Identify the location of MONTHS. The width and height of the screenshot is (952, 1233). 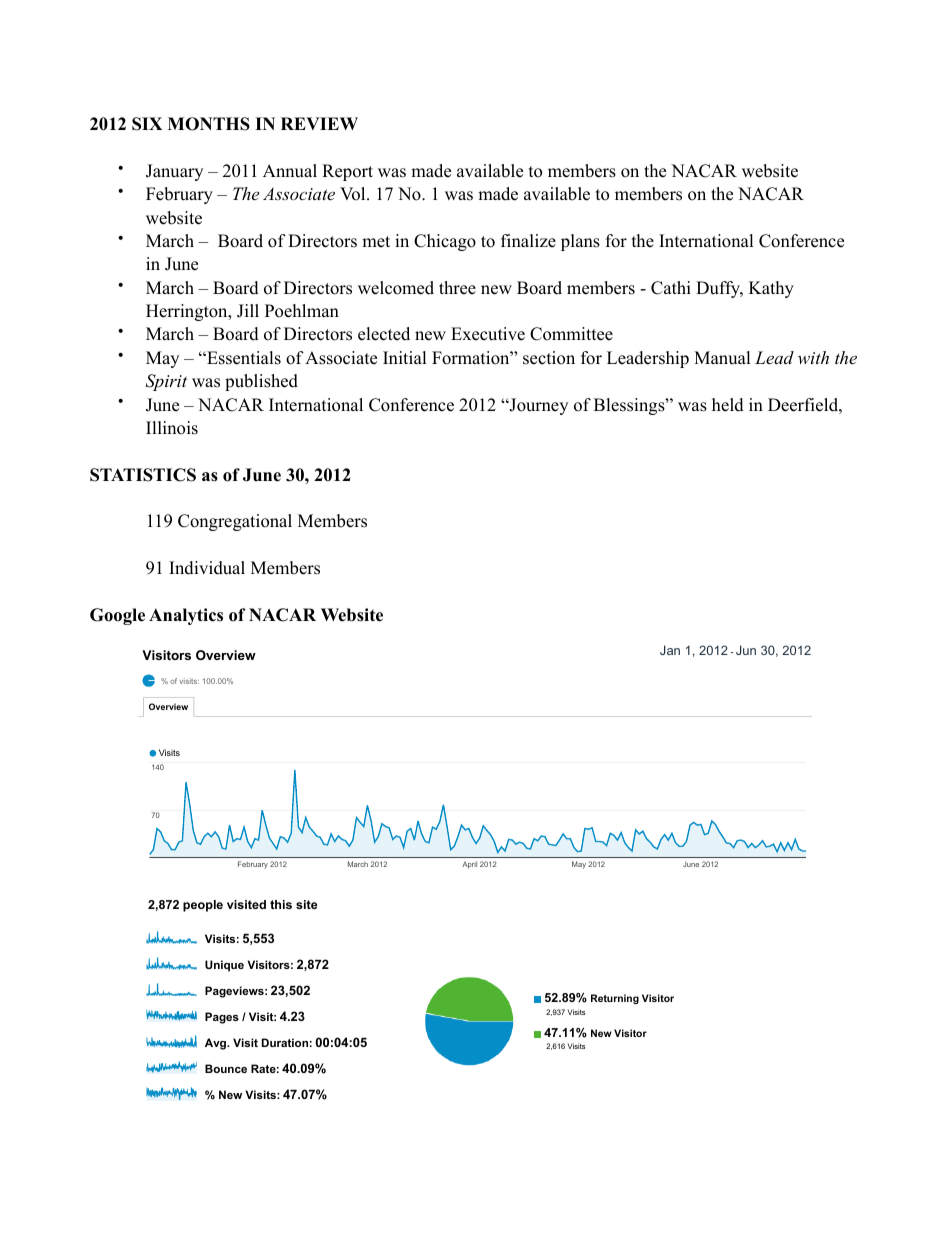
(209, 124).
